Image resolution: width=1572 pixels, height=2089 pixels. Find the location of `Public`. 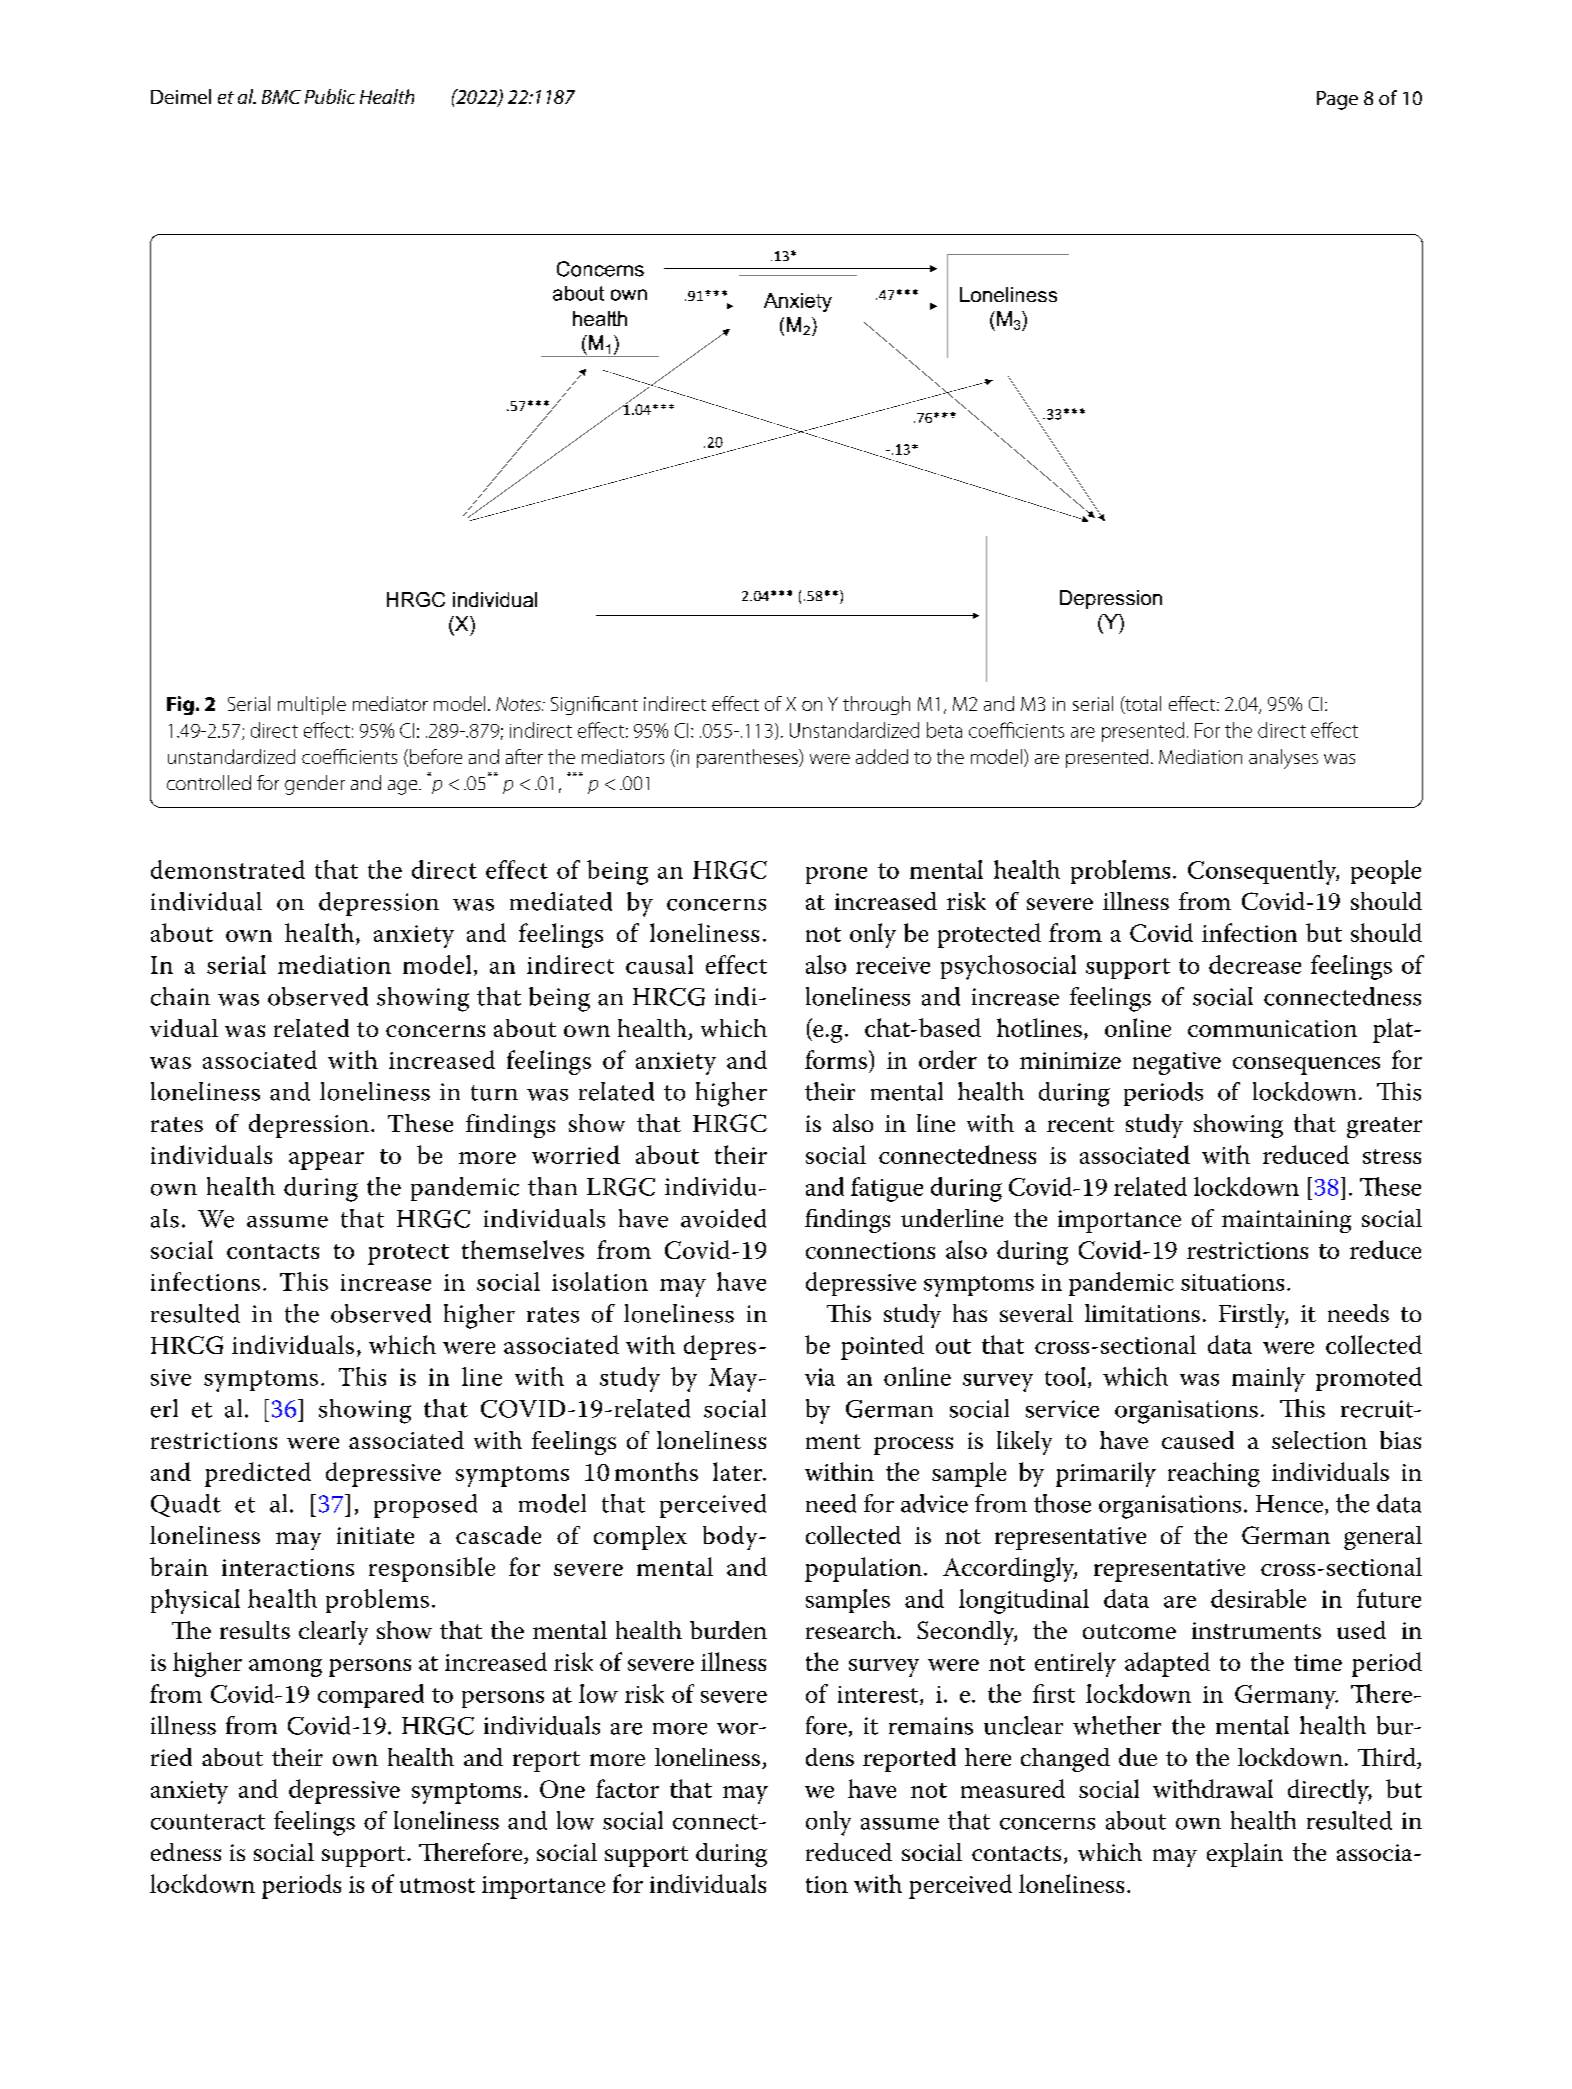

Public is located at coordinates (330, 96).
